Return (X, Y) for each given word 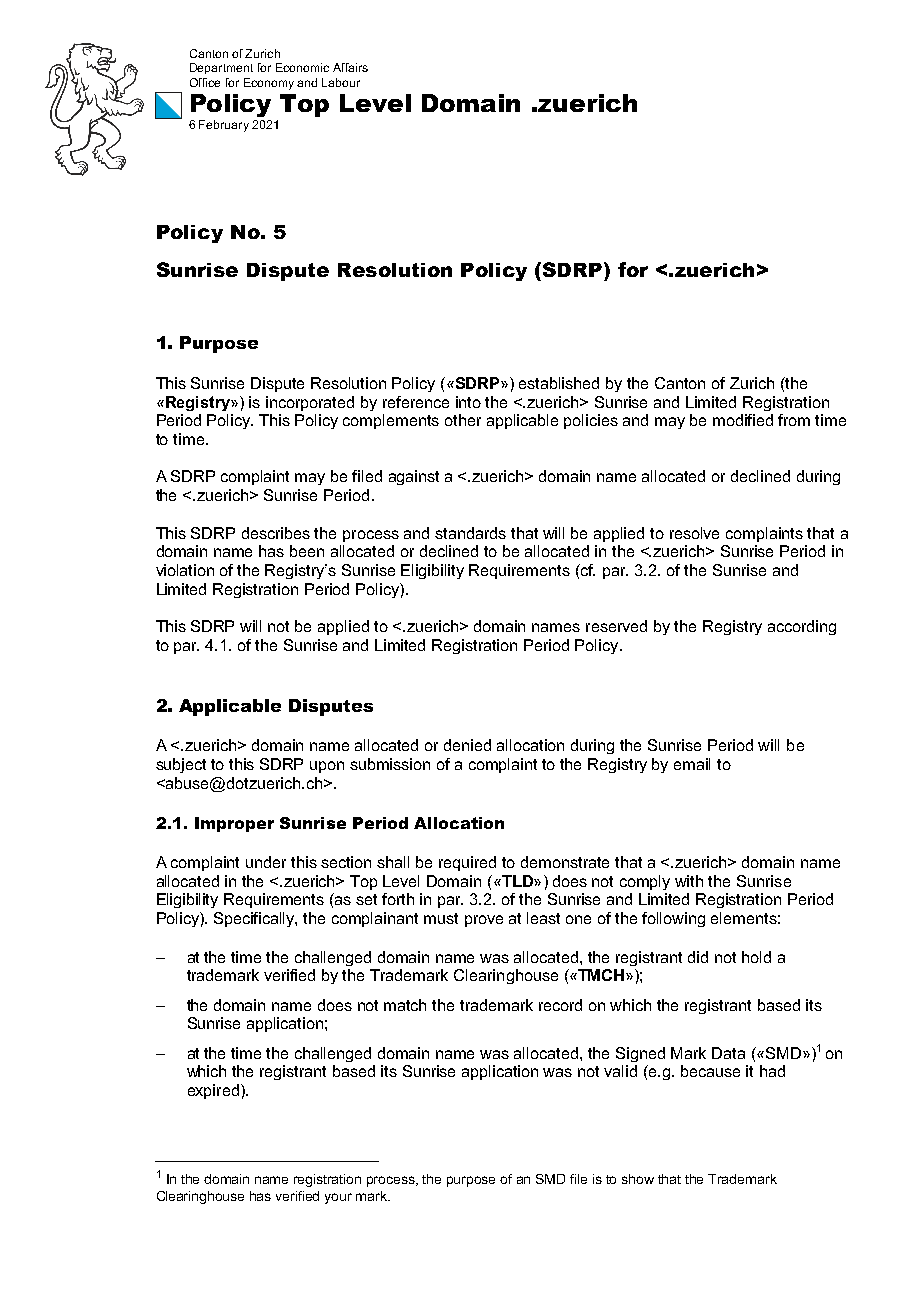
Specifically (255, 919)
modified (743, 420)
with (689, 881)
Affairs (350, 67)
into (468, 402)
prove (484, 921)
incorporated (310, 403)
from (794, 420)
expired (213, 1091)
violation (185, 570)
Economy (269, 84)
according (802, 627)
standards (470, 533)
